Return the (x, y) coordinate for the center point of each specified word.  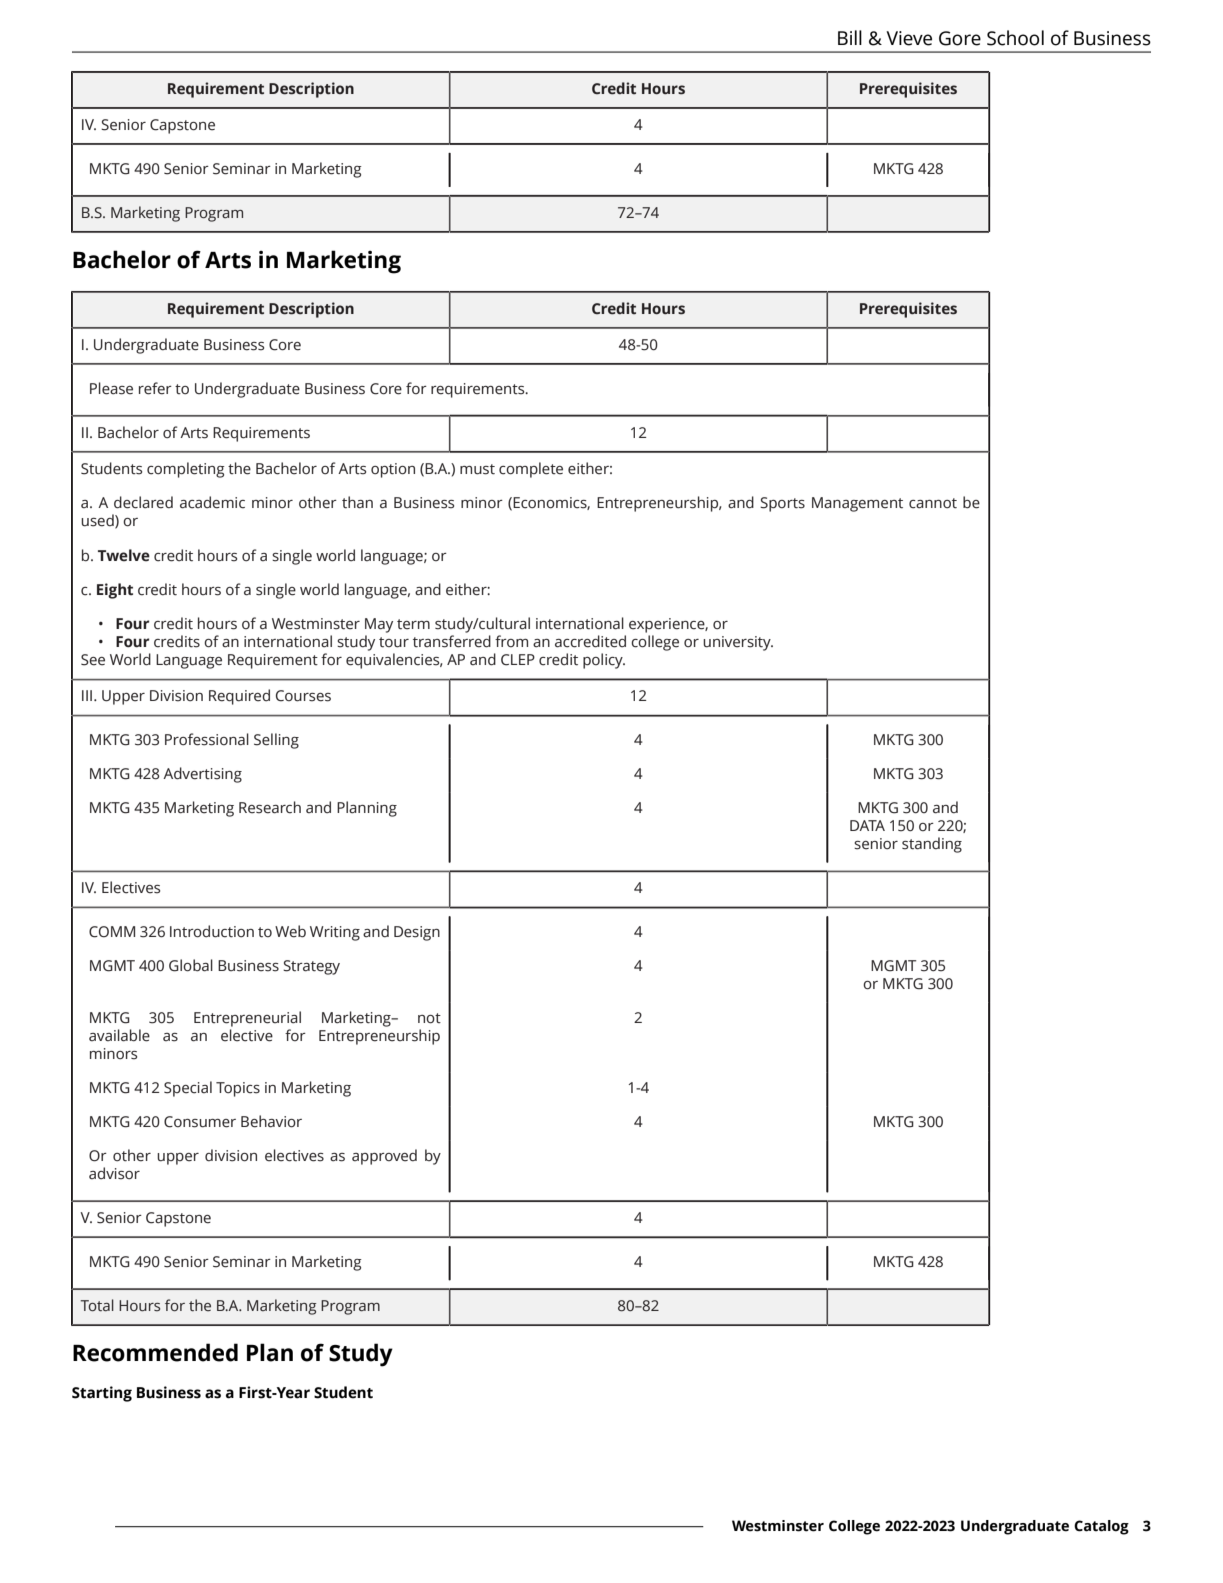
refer (155, 388)
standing (932, 845)
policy (604, 661)
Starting (102, 1394)
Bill (850, 37)
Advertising (202, 775)
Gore (960, 38)
